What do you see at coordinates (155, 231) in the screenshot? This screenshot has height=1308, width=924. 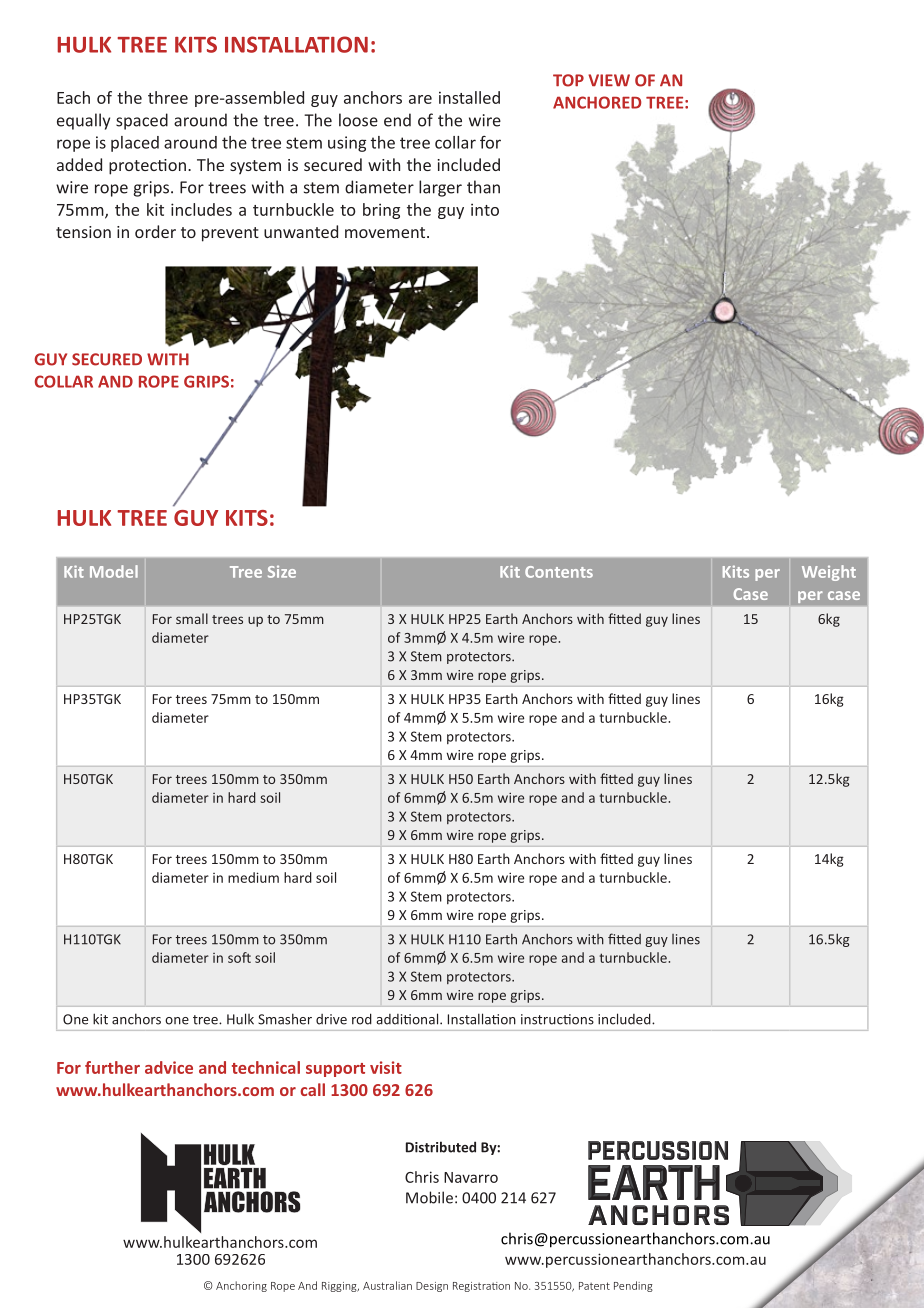 I see `order` at bounding box center [155, 231].
